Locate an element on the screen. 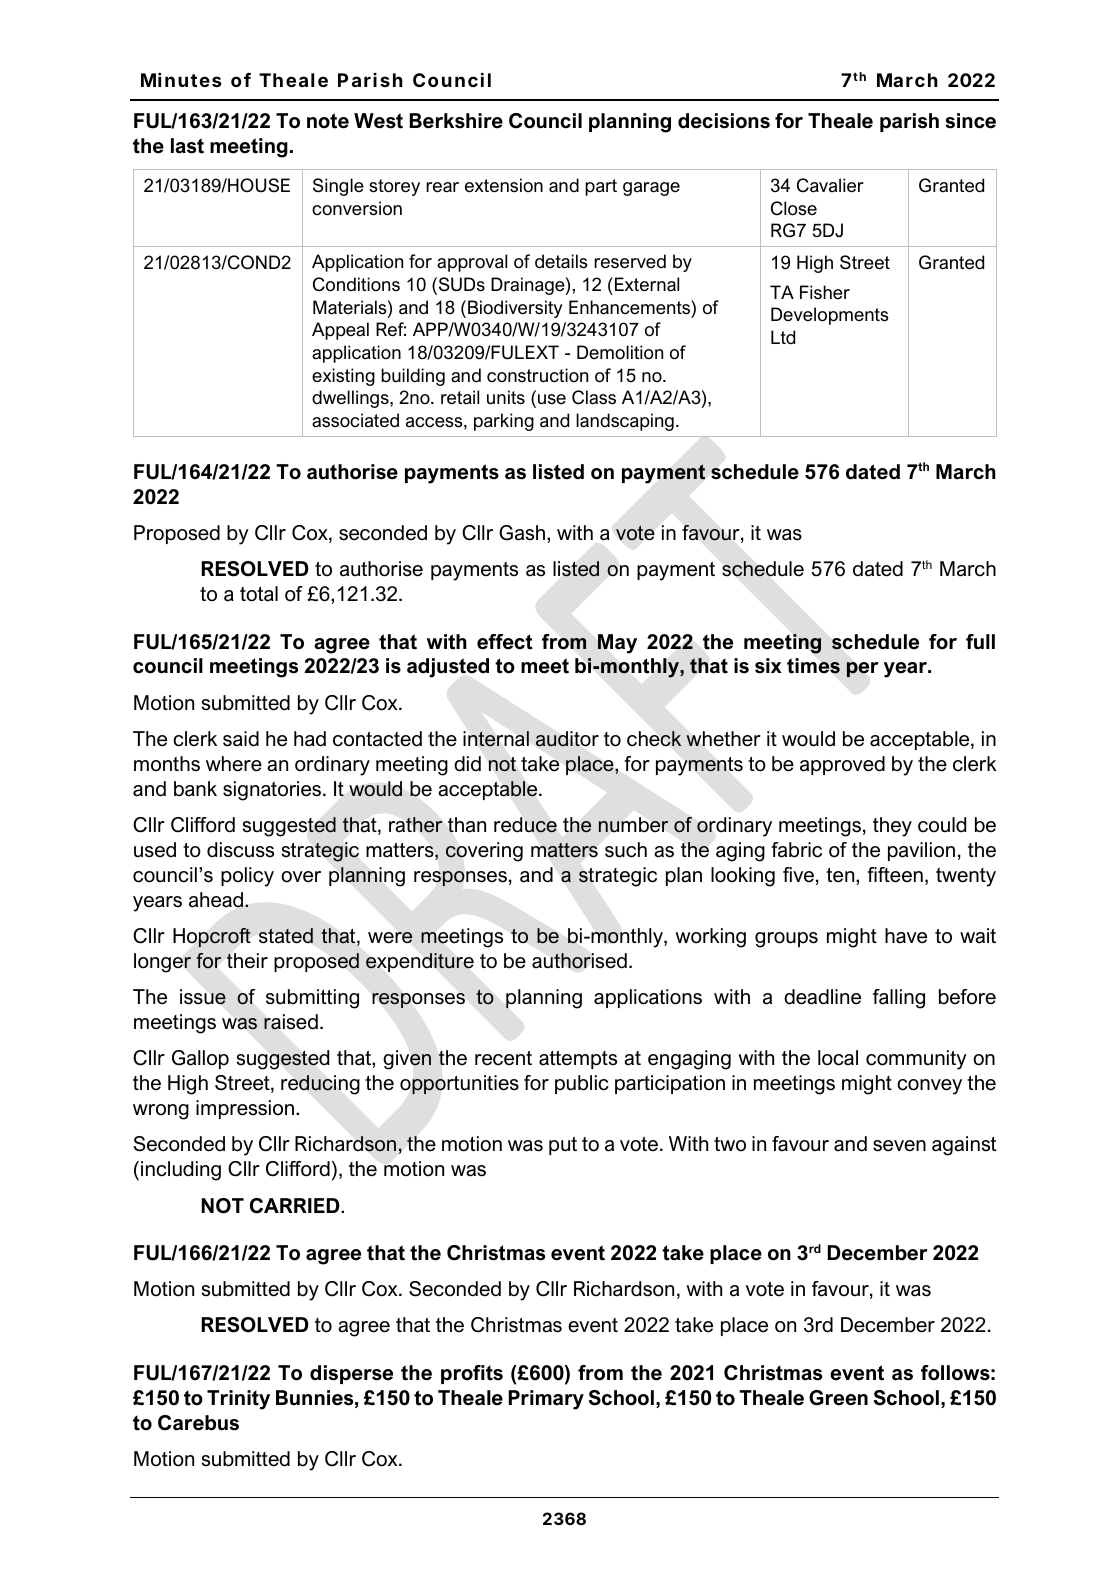  extension is located at coordinates (504, 185).
